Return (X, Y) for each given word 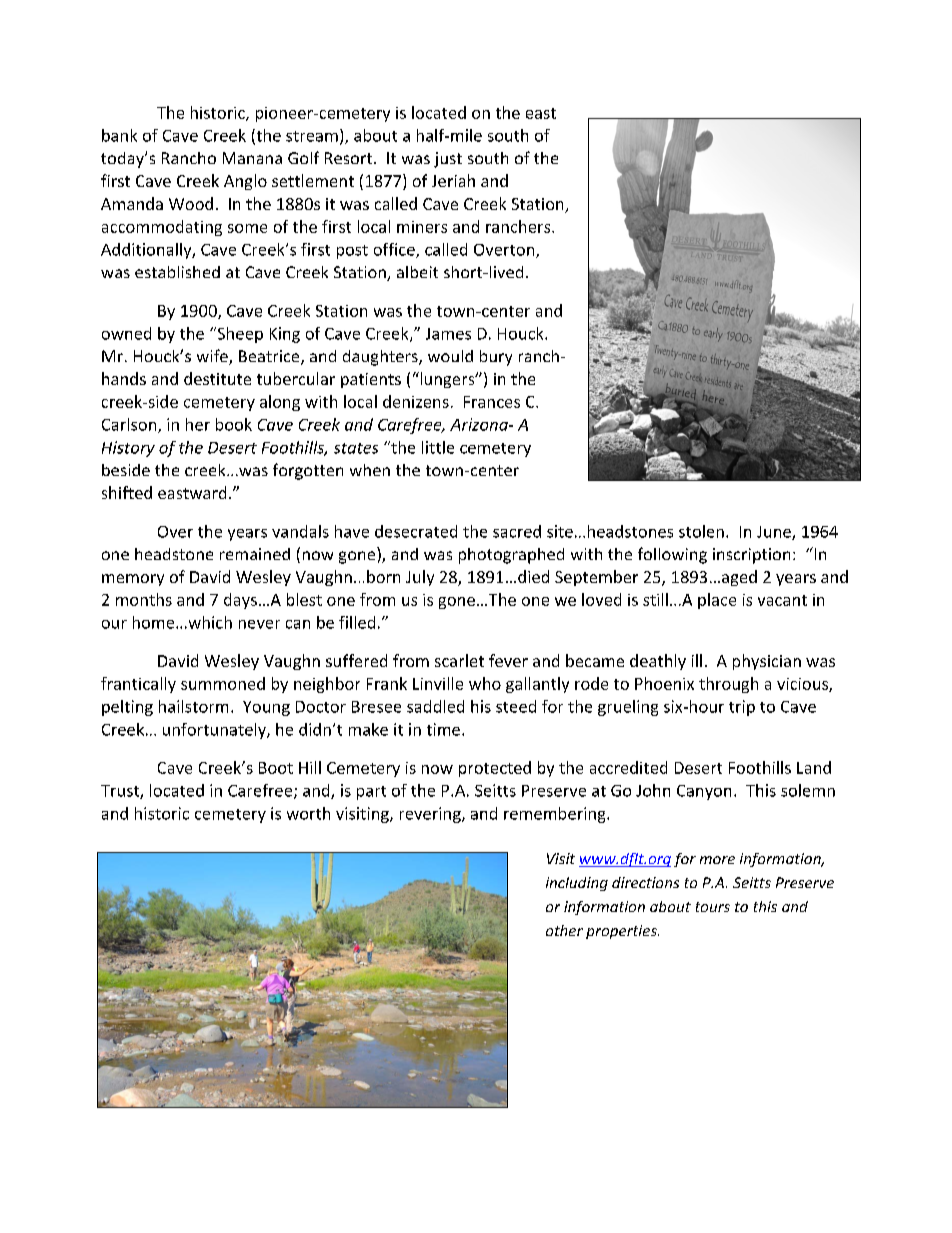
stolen (701, 531)
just (448, 160)
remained (255, 554)
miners (422, 227)
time (443, 729)
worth (308, 813)
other (564, 930)
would (450, 356)
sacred (517, 531)
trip (742, 708)
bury (496, 358)
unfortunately (215, 731)
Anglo (245, 182)
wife (213, 357)
